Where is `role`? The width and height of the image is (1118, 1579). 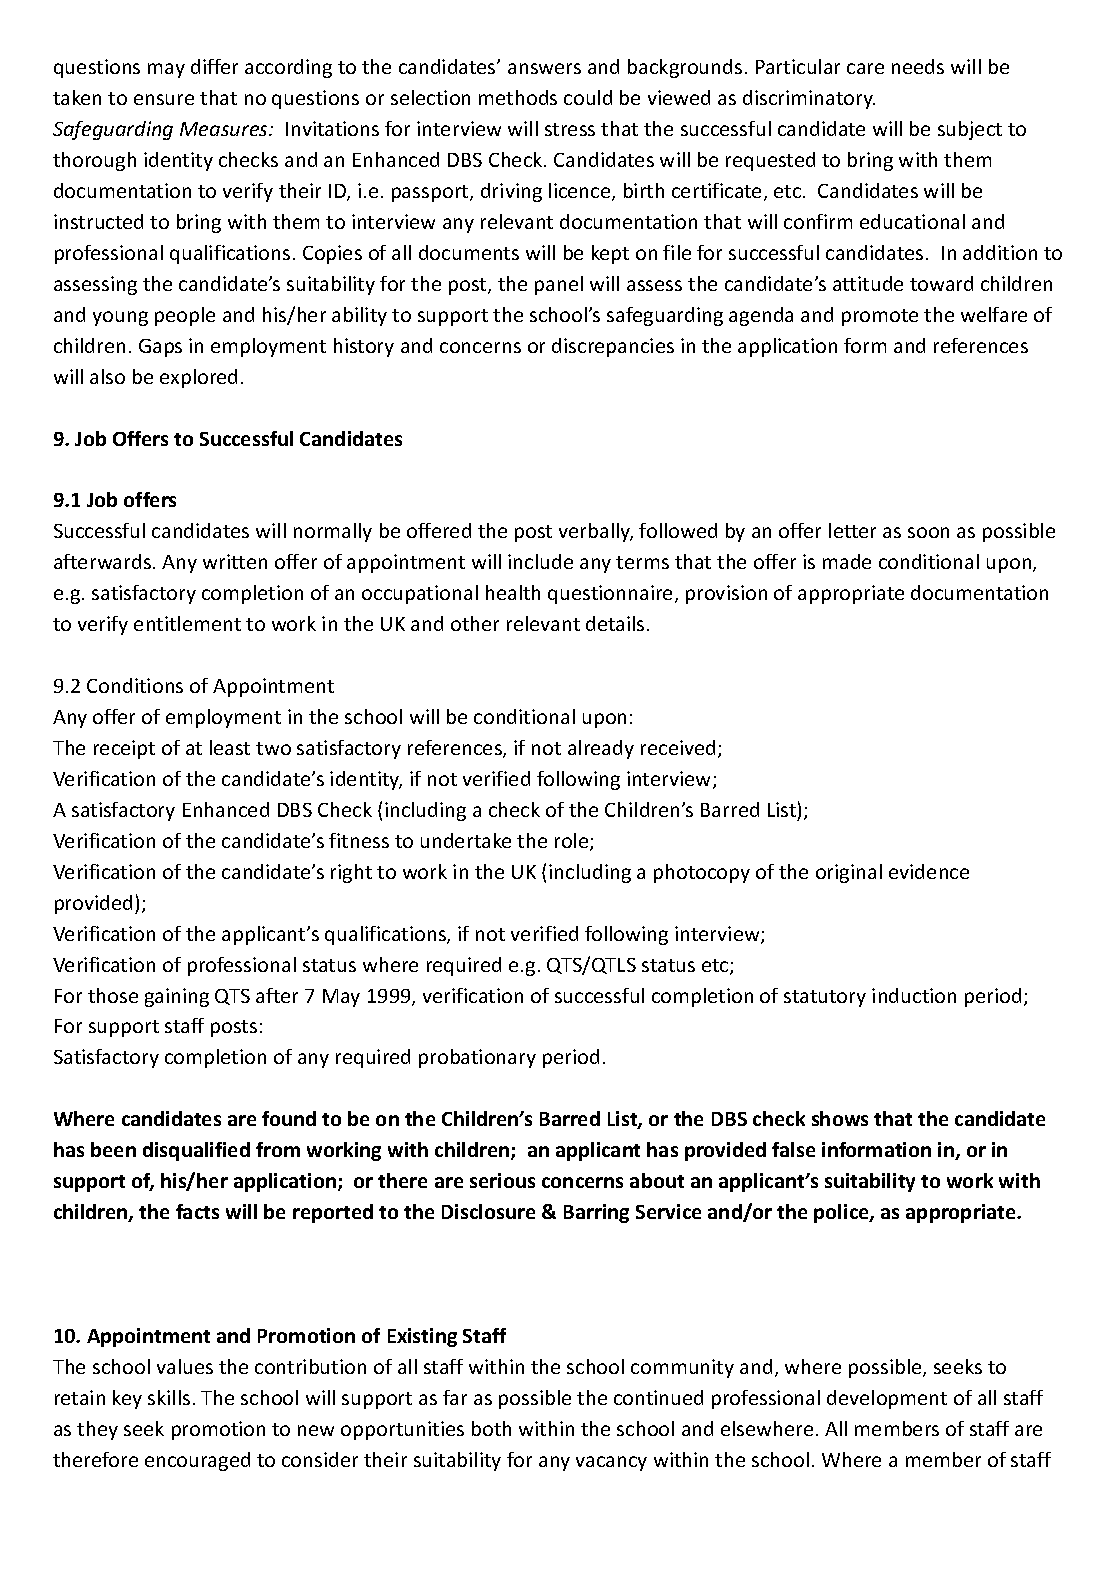
role is located at coordinates (573, 842).
